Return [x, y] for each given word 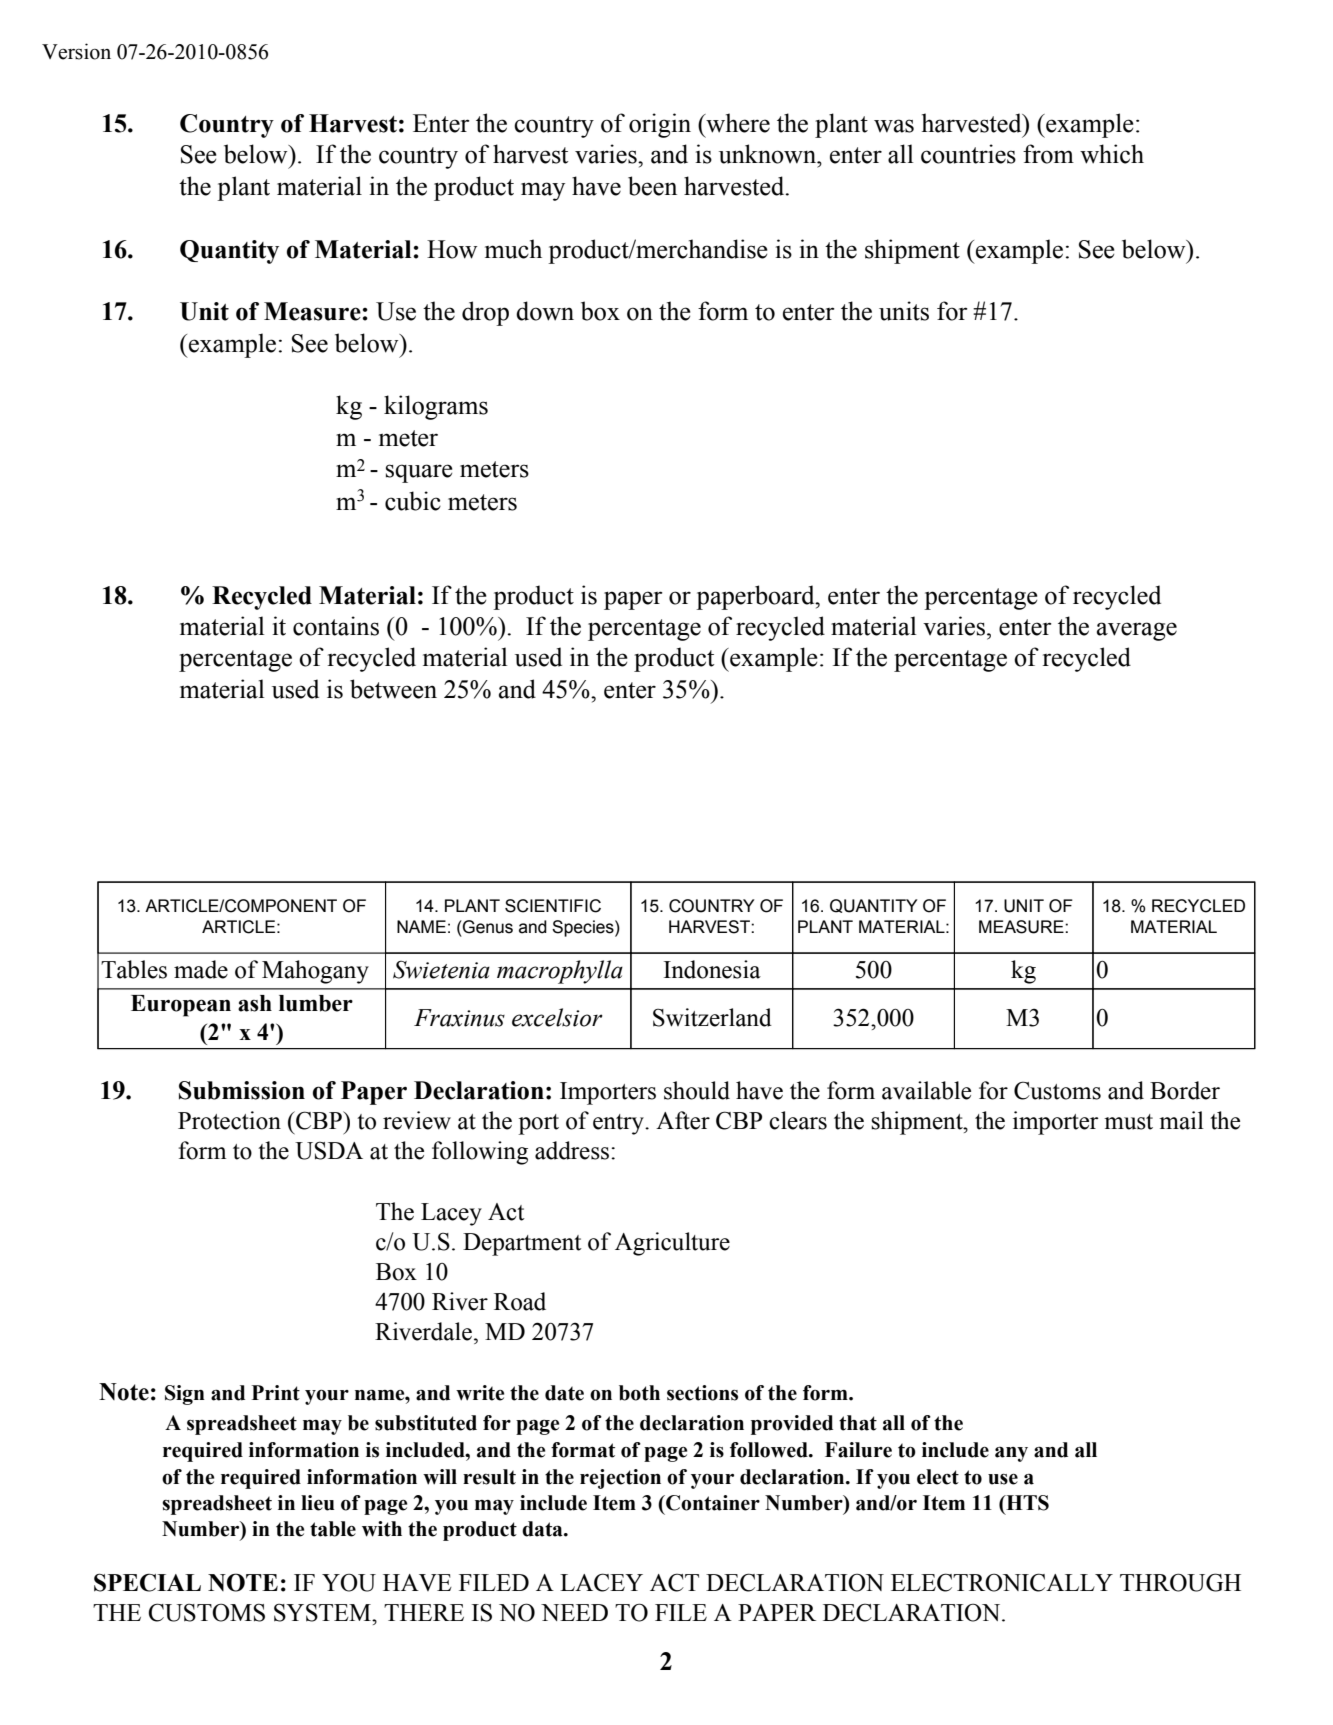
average [1137, 631]
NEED [574, 1612]
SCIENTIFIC [553, 906]
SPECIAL [147, 1582]
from [1048, 154]
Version [76, 51]
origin [660, 125]
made [201, 969]
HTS [1026, 1503]
